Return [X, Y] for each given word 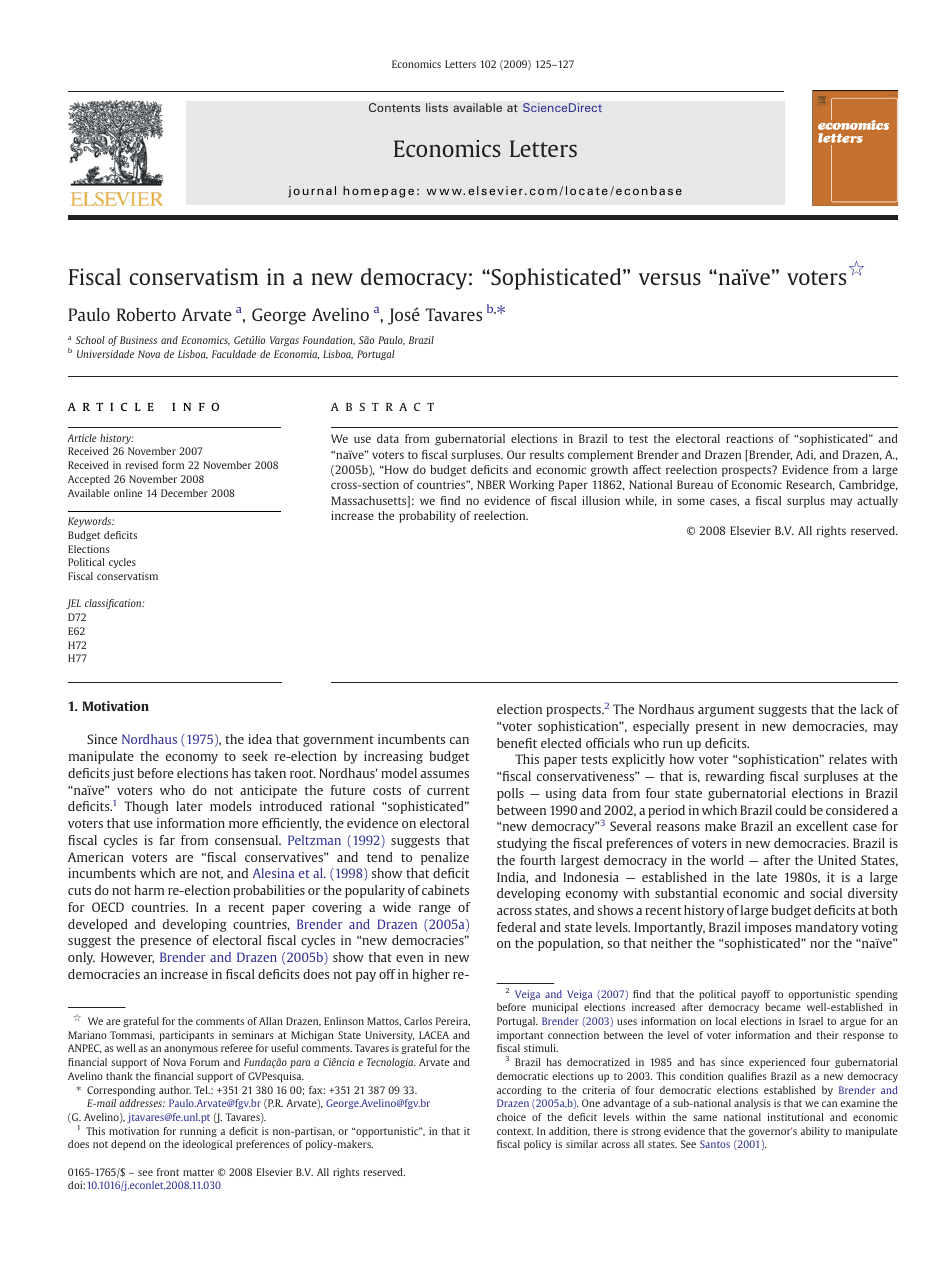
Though [146, 807]
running [198, 1132]
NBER [491, 484]
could [790, 810]
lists [437, 107]
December [184, 493]
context [515, 1131]
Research [810, 485]
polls [510, 794]
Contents [394, 107]
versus [670, 279]
